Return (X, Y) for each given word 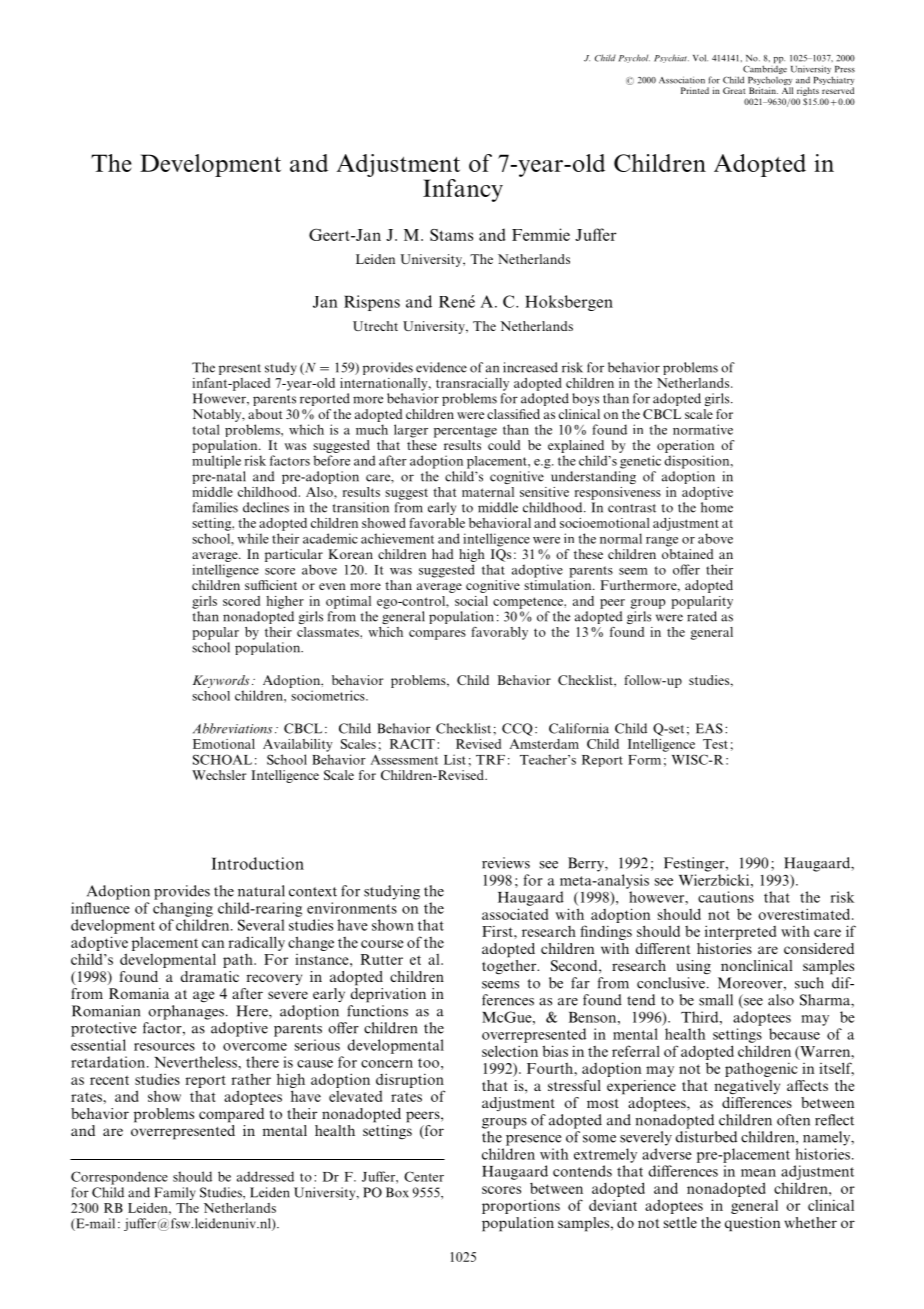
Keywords (221, 681)
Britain (763, 90)
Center (424, 1176)
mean (758, 1173)
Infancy (463, 190)
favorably (499, 633)
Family (175, 1193)
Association (682, 80)
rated (702, 616)
